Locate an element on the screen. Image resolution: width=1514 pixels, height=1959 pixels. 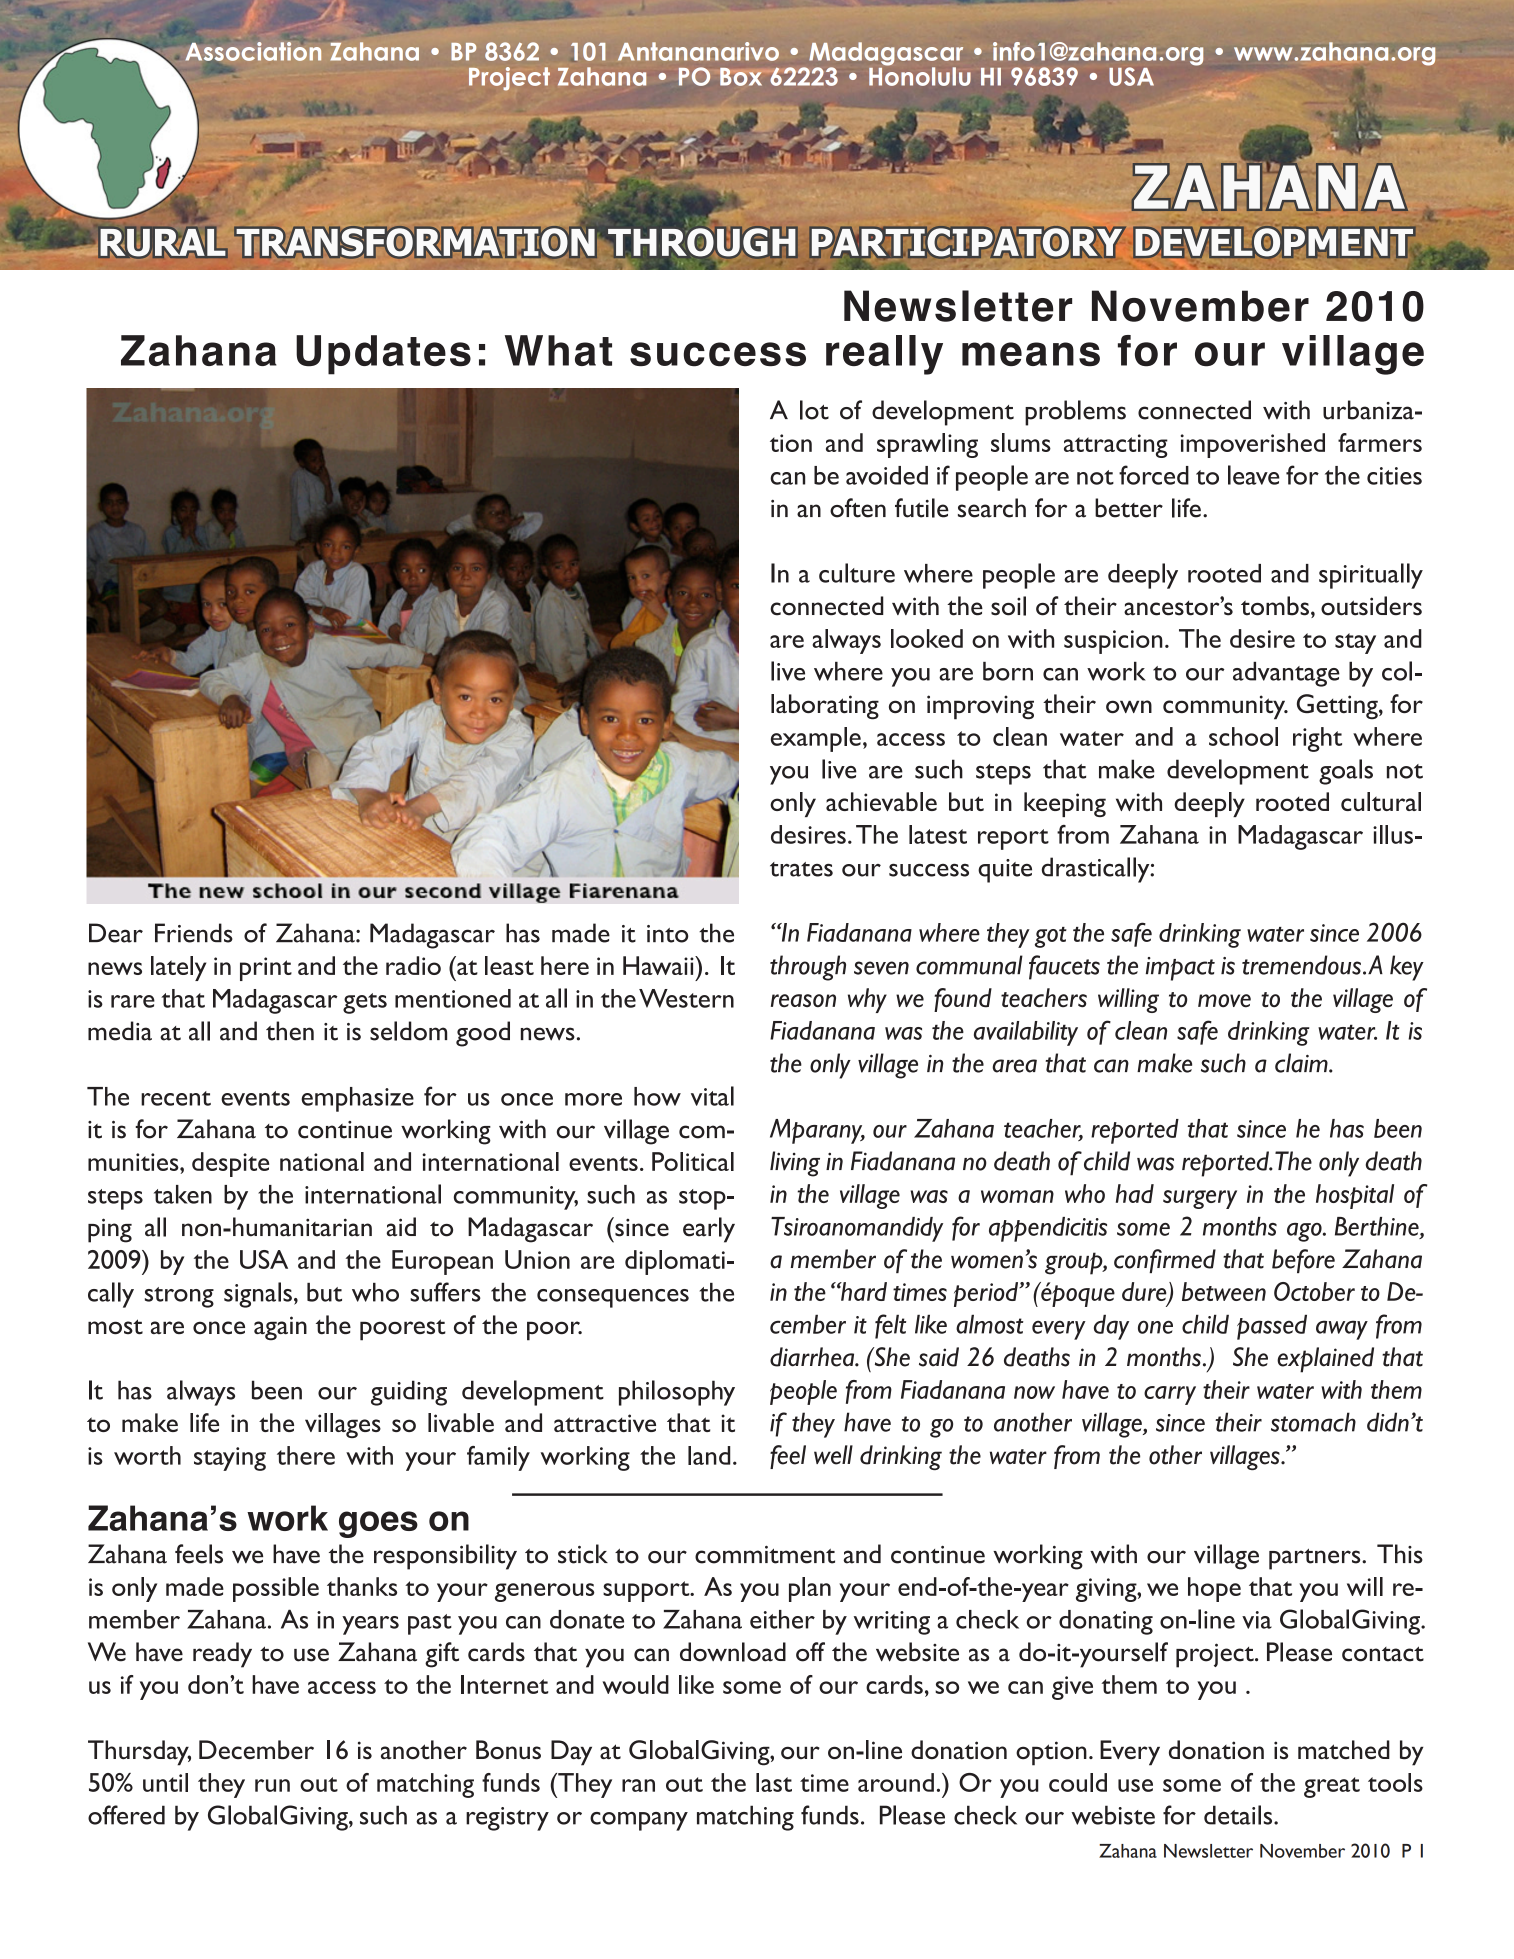
example is located at coordinates (816, 739).
